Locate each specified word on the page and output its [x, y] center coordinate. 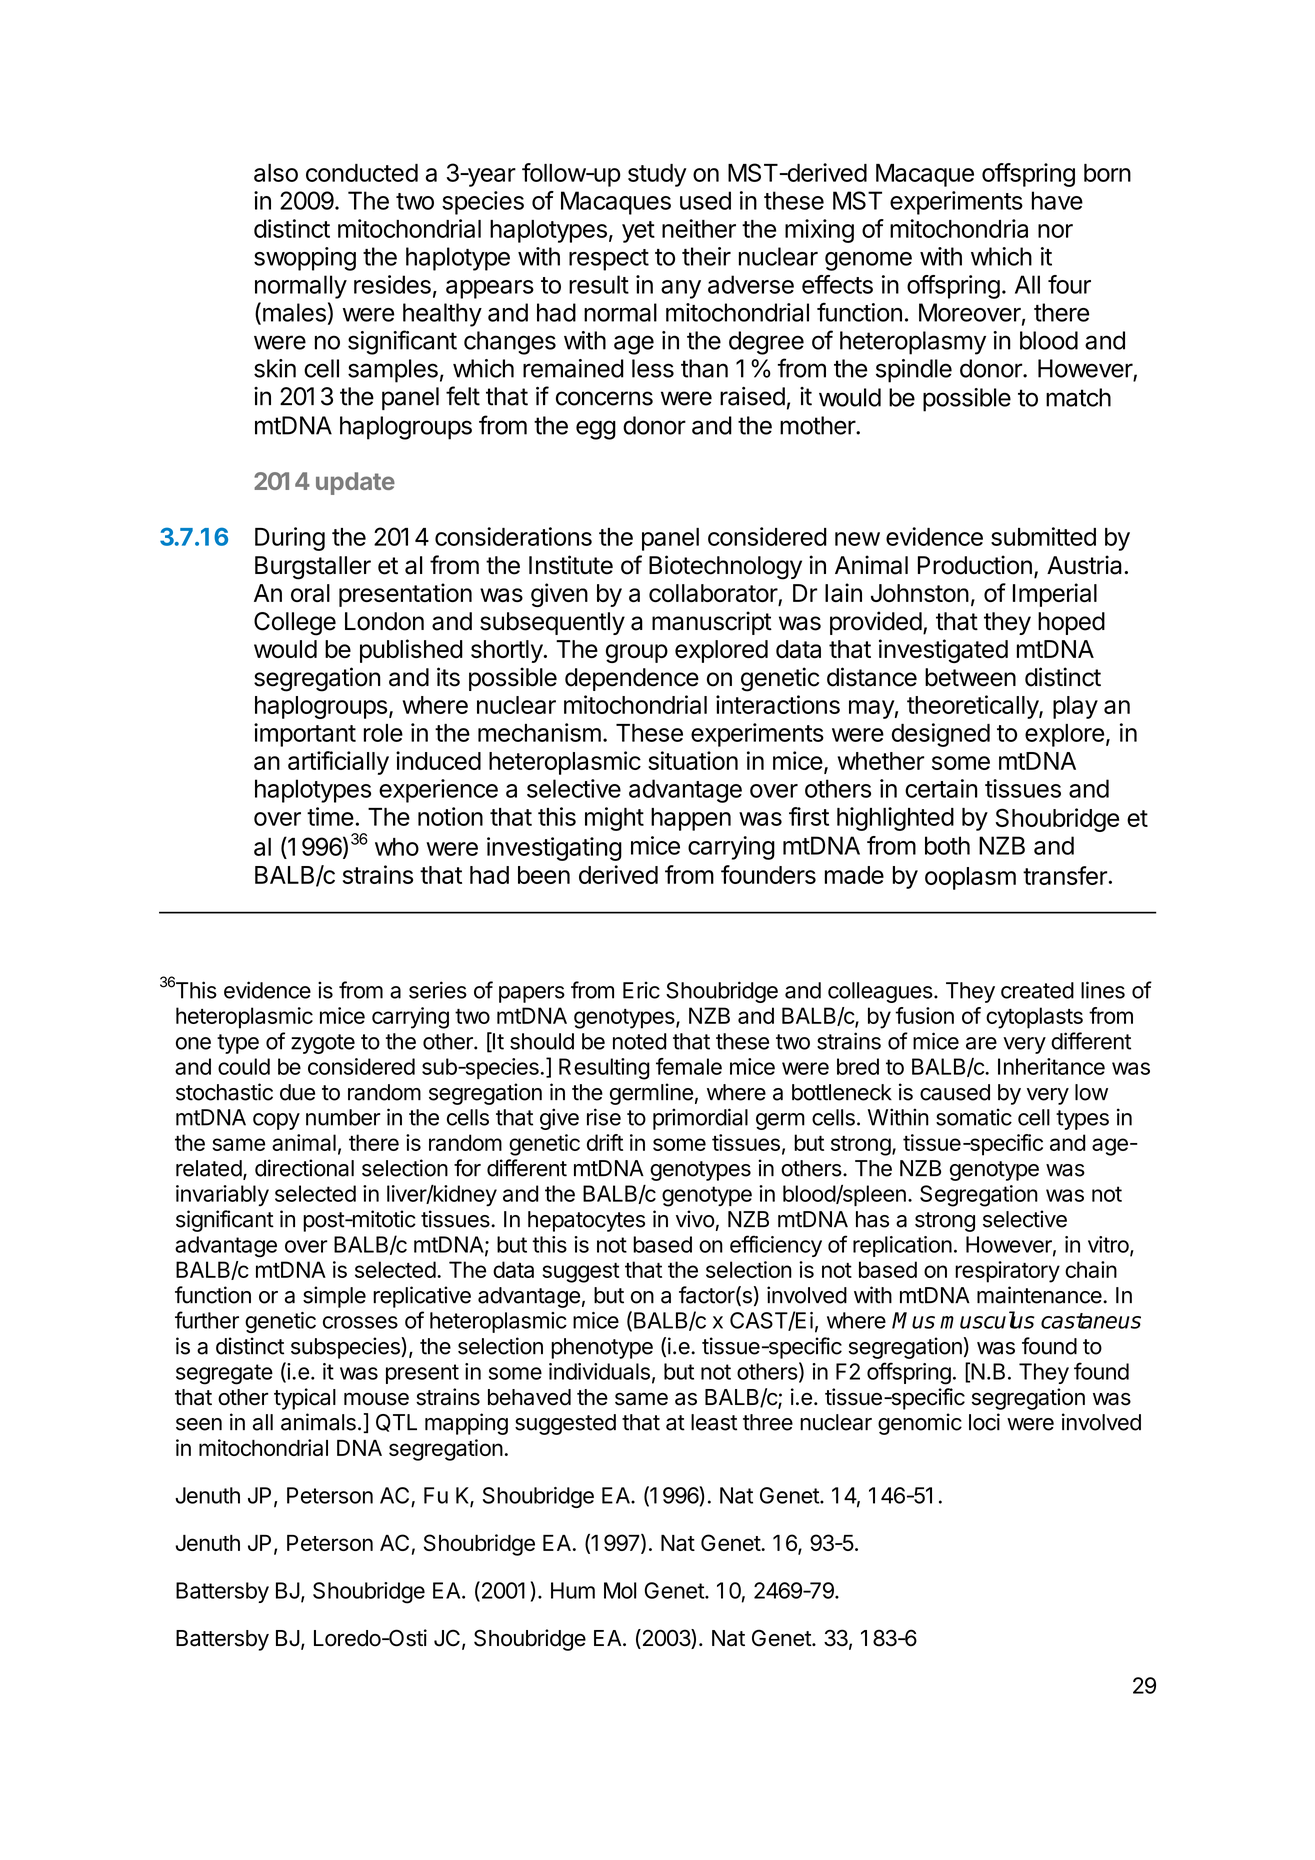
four [1069, 284]
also [276, 173]
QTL [396, 1423]
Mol [620, 1590]
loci [984, 1422]
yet [638, 232]
